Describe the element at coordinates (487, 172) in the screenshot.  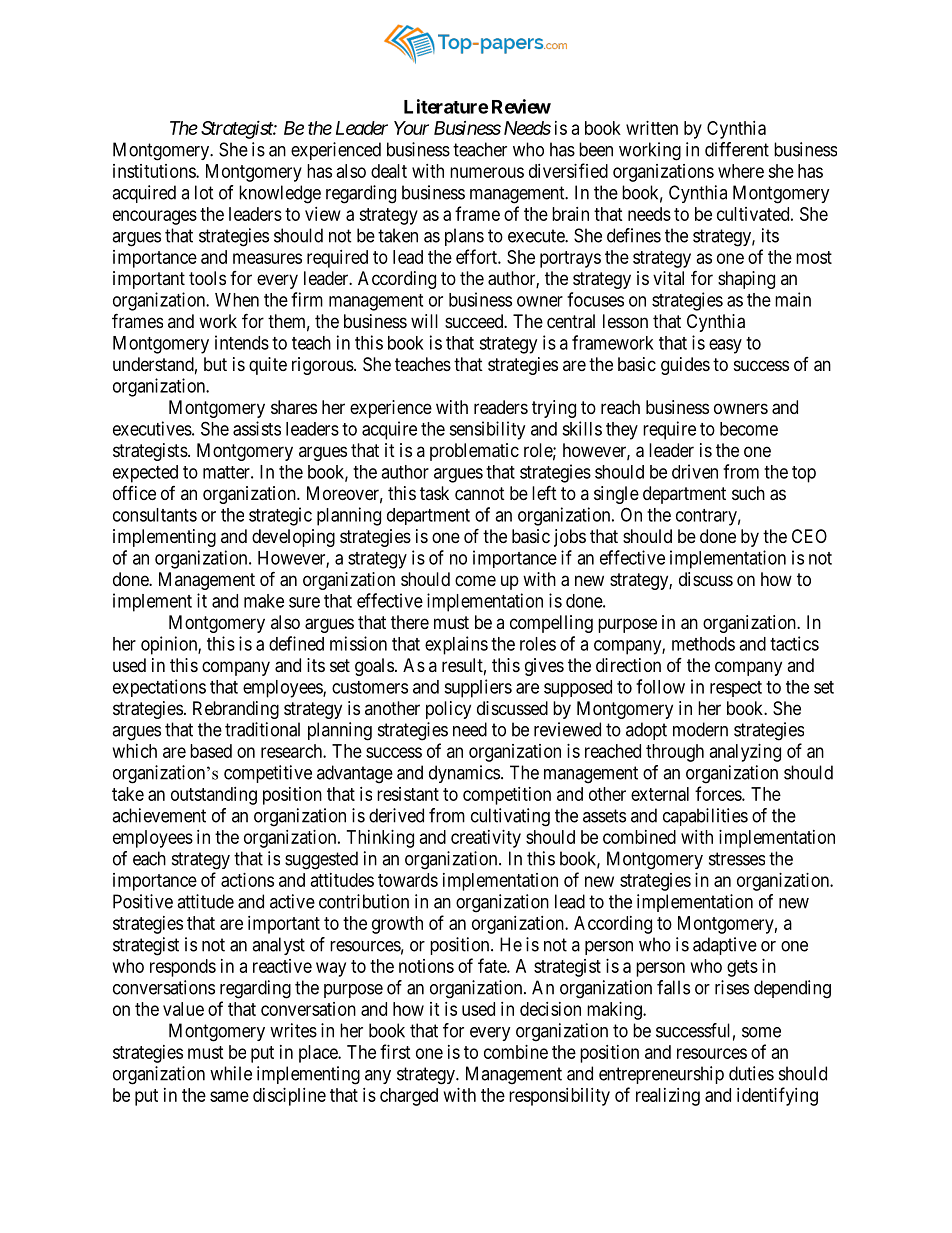
I see `numerous` at that location.
